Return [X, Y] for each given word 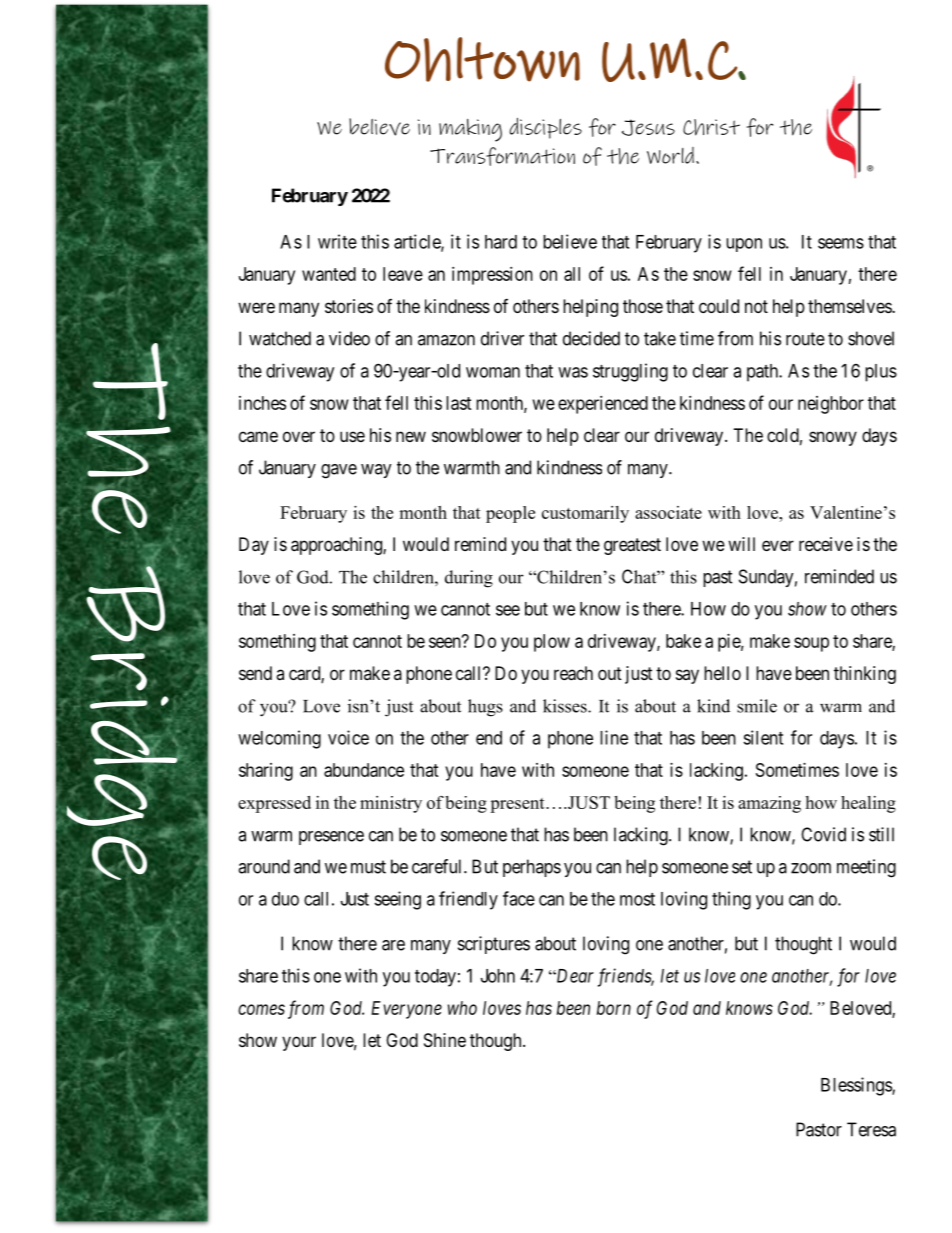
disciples [545, 128]
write [337, 241]
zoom [811, 868]
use [352, 436]
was [573, 372]
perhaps [532, 868]
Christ [711, 127]
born [614, 1008]
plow [552, 643]
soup [811, 644]
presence [331, 838]
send [255, 673]
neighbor [831, 405]
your [299, 1043]
